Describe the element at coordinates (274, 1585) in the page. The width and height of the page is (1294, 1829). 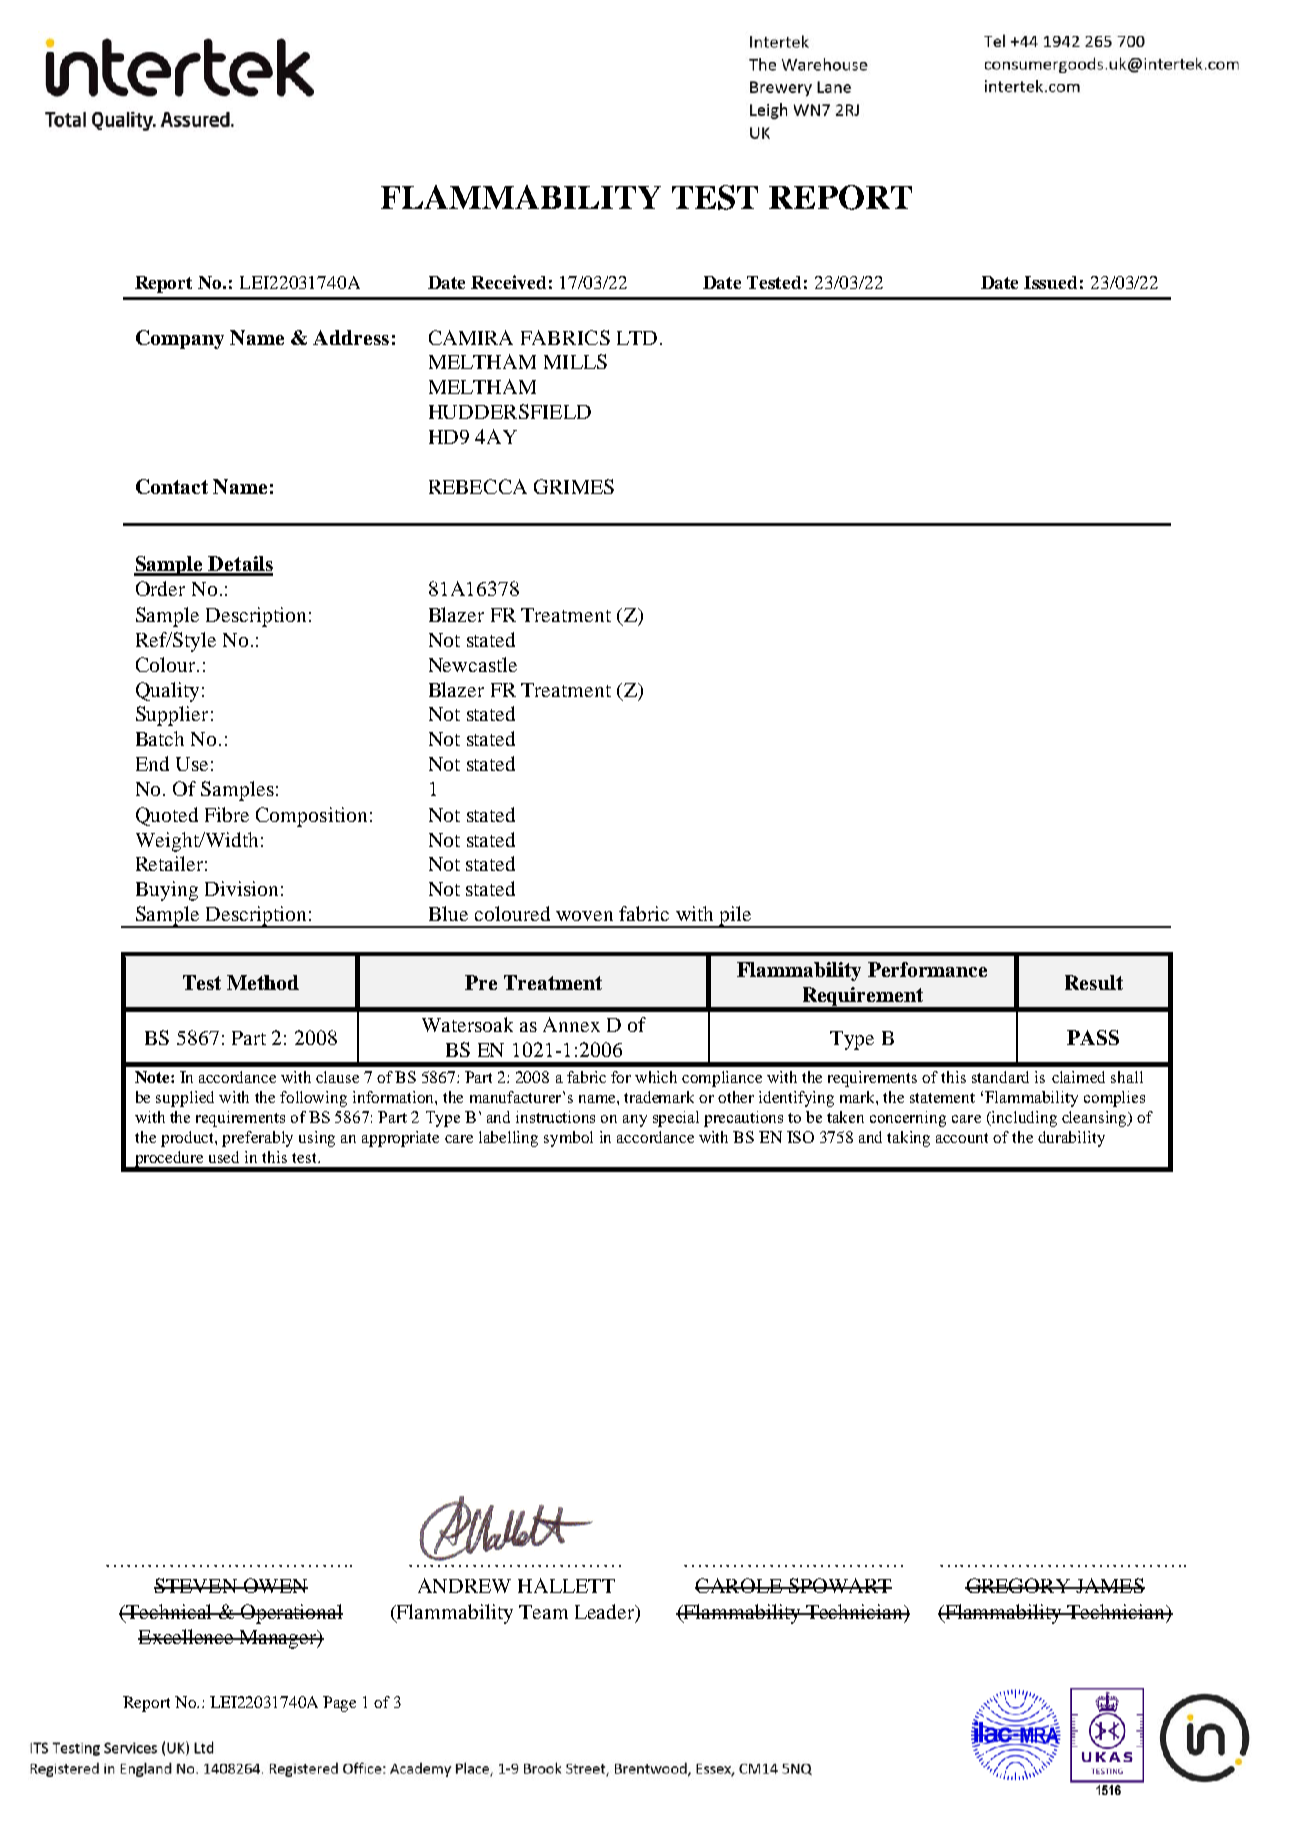
I see `OWEN` at that location.
